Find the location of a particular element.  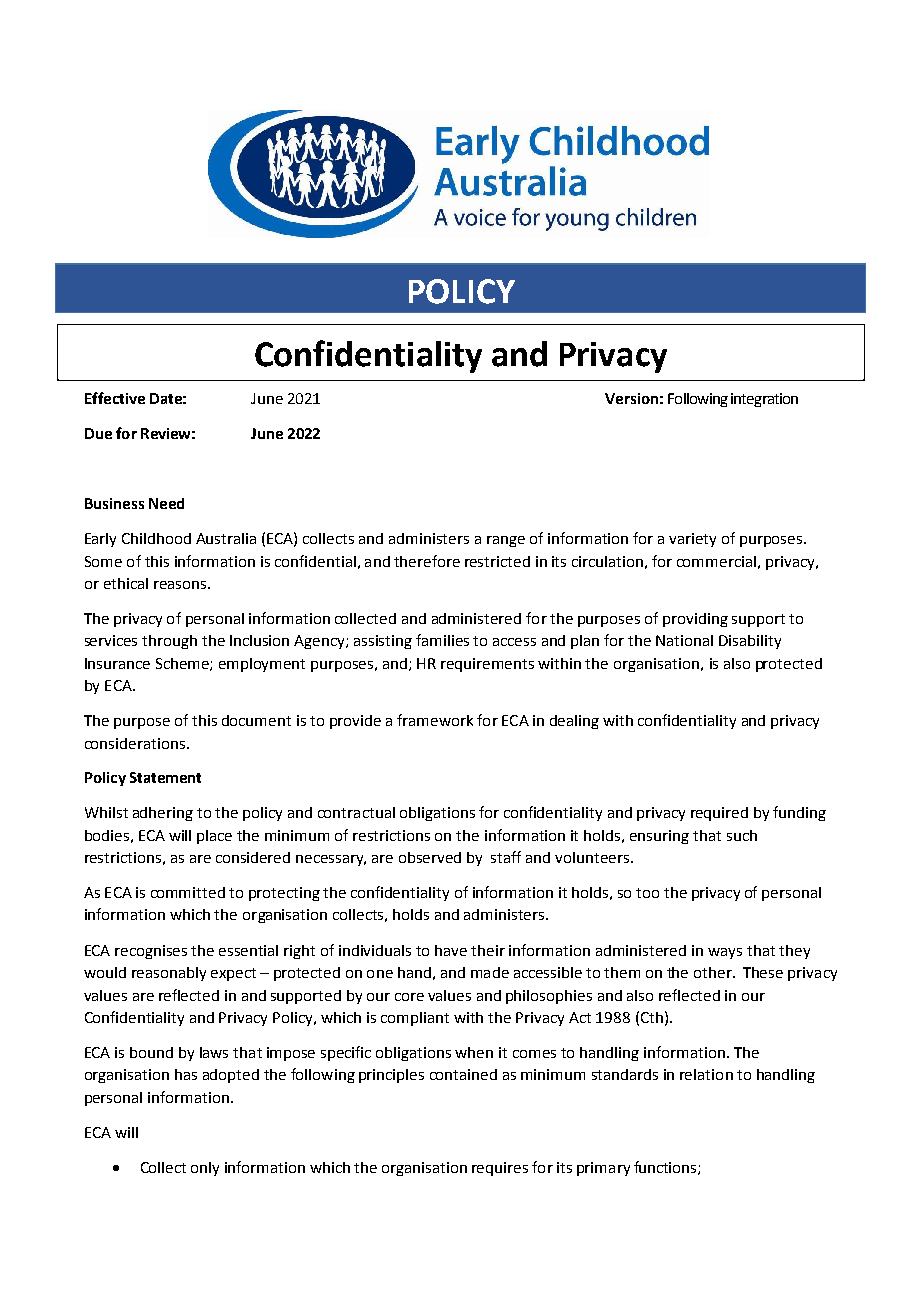

through is located at coordinates (169, 642).
